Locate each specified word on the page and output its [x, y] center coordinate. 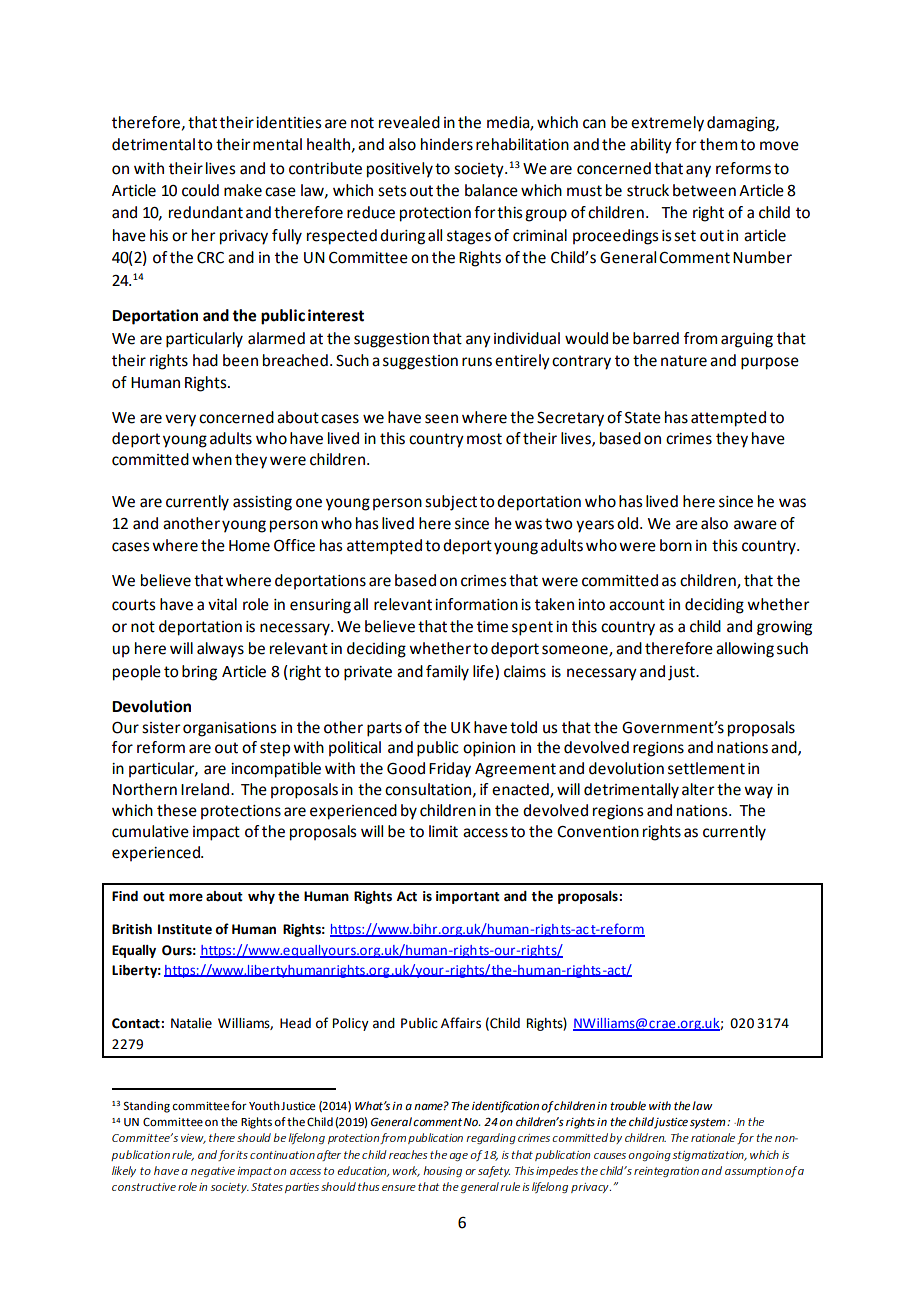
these [177, 810]
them [718, 144]
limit [443, 831]
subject [451, 503]
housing [442, 1171]
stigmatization [709, 1156]
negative [213, 1172]
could [200, 190]
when [212, 459]
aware [755, 525]
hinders [447, 144]
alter [698, 789]
